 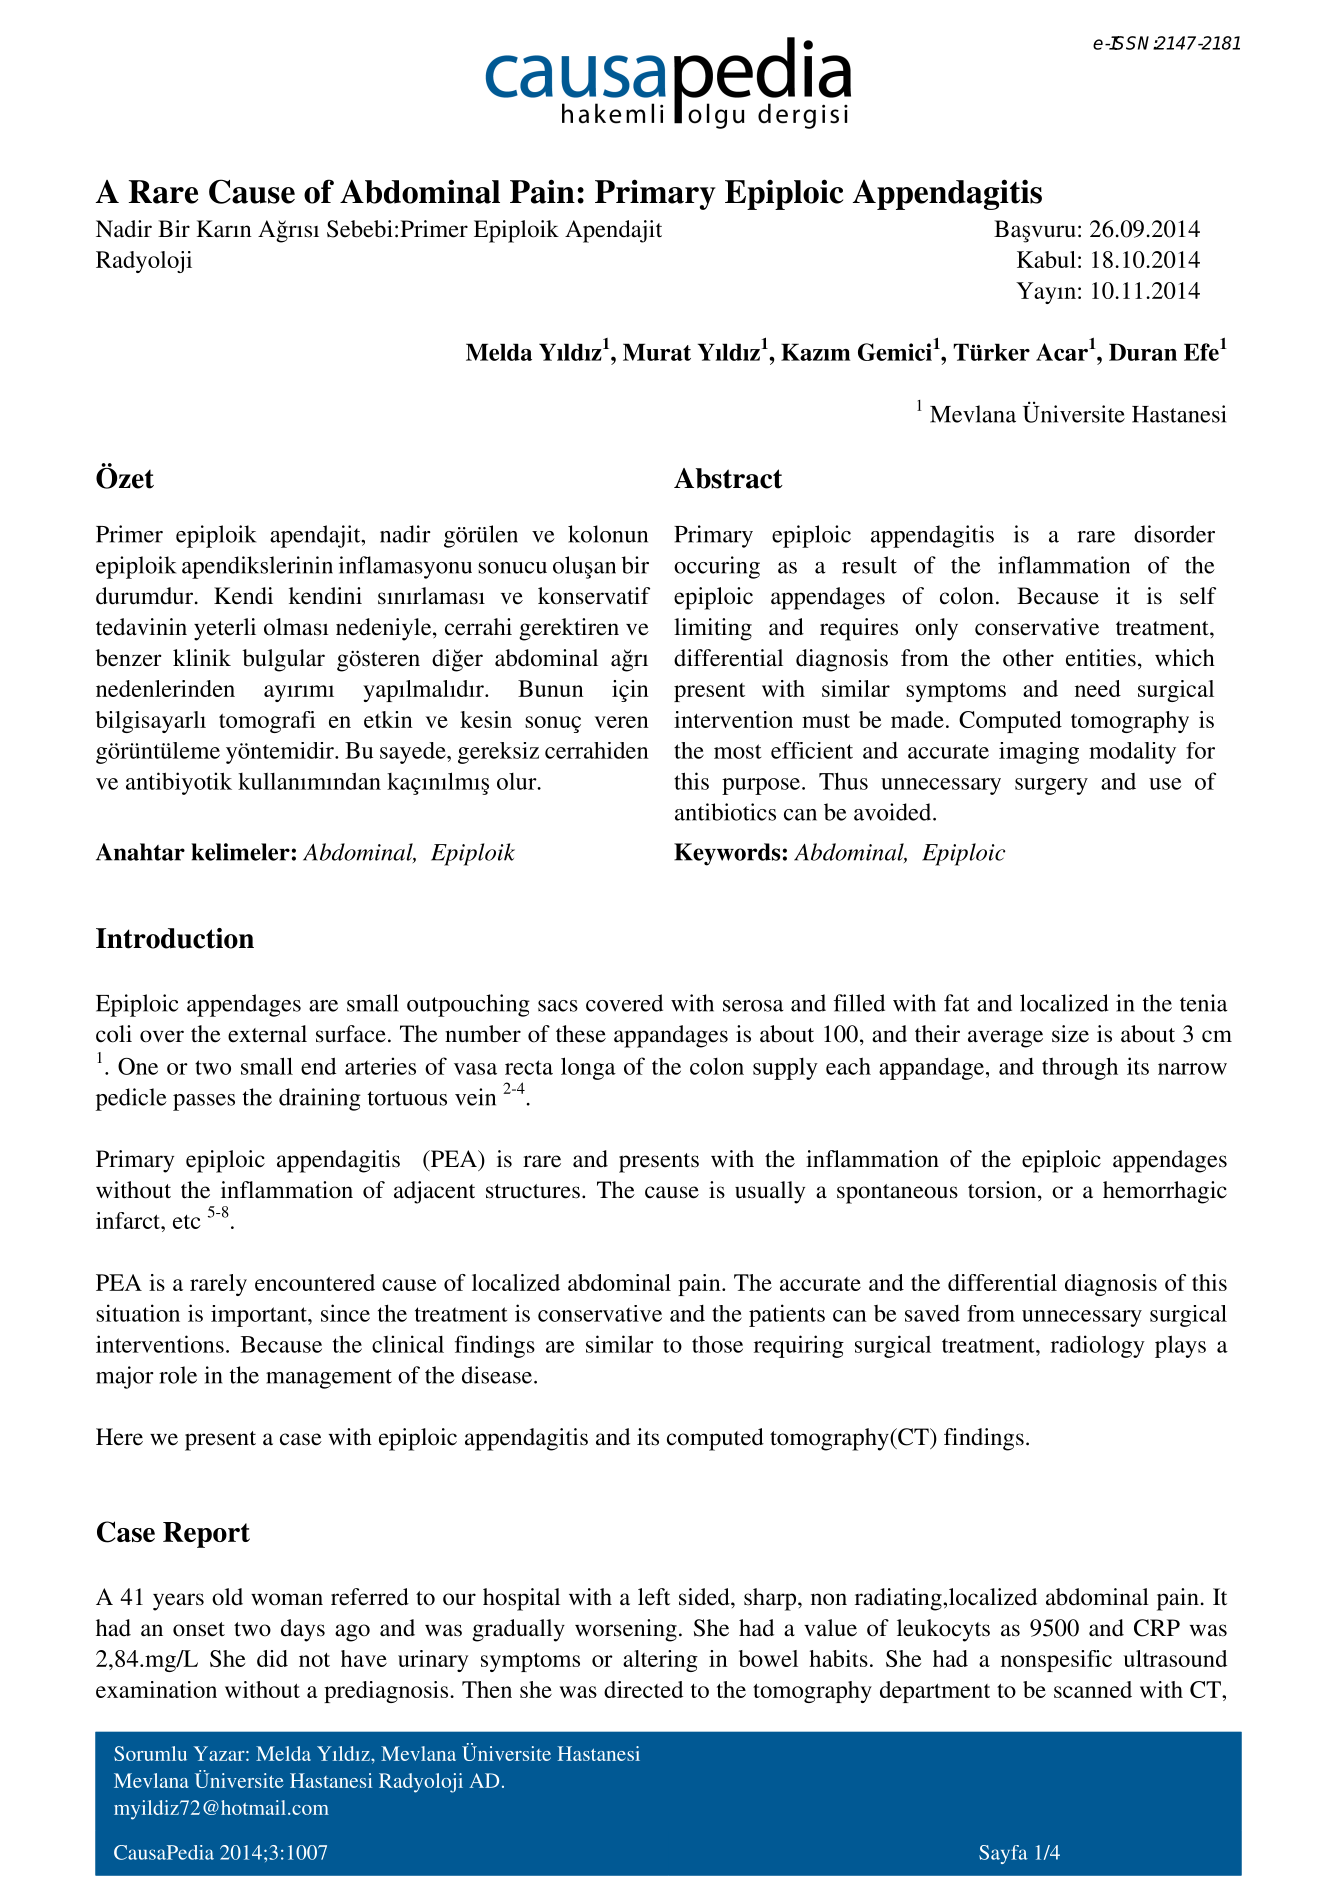 I want to click on Murat, so click(x=657, y=352).
